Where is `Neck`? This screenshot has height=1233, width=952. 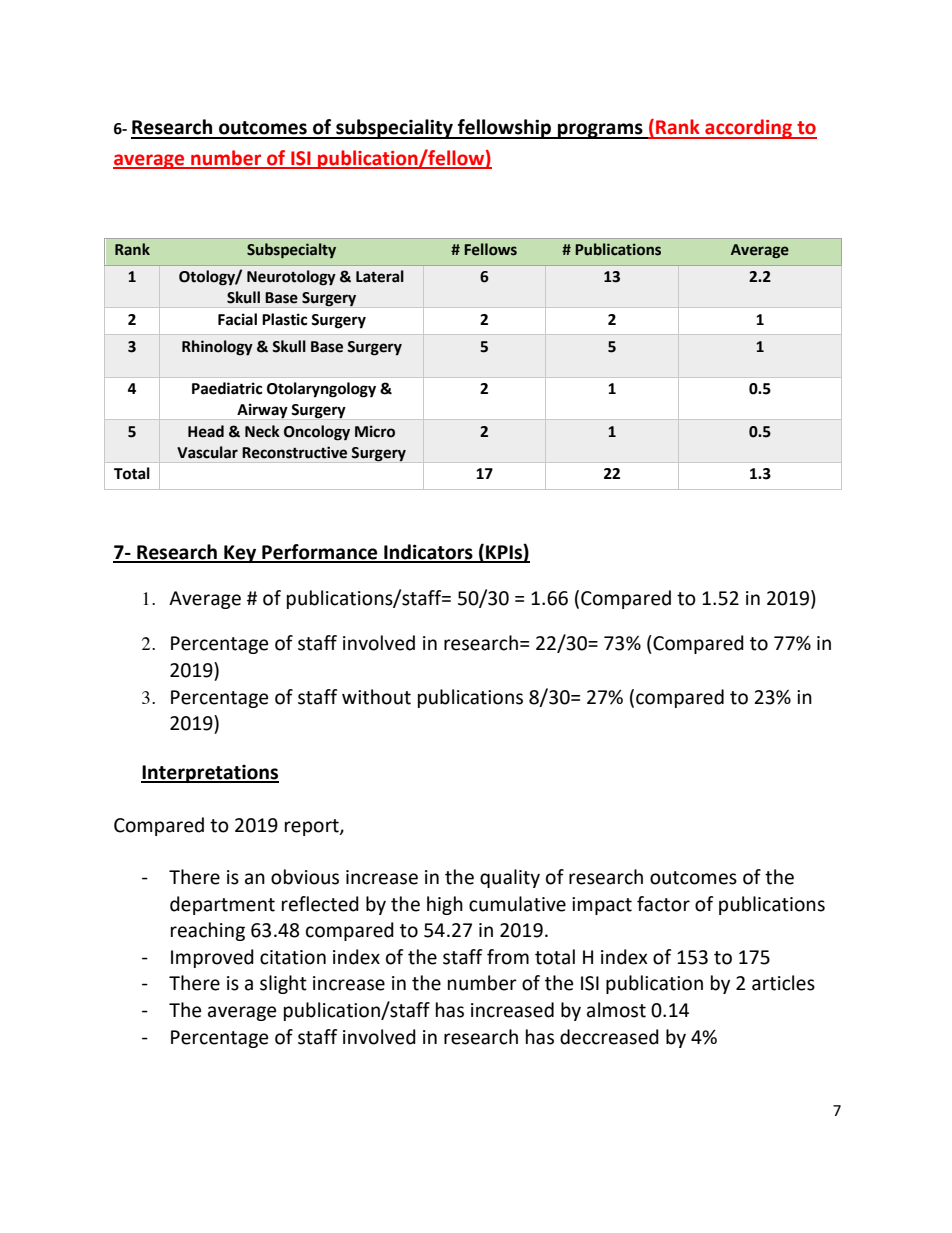 Neck is located at coordinates (262, 431).
